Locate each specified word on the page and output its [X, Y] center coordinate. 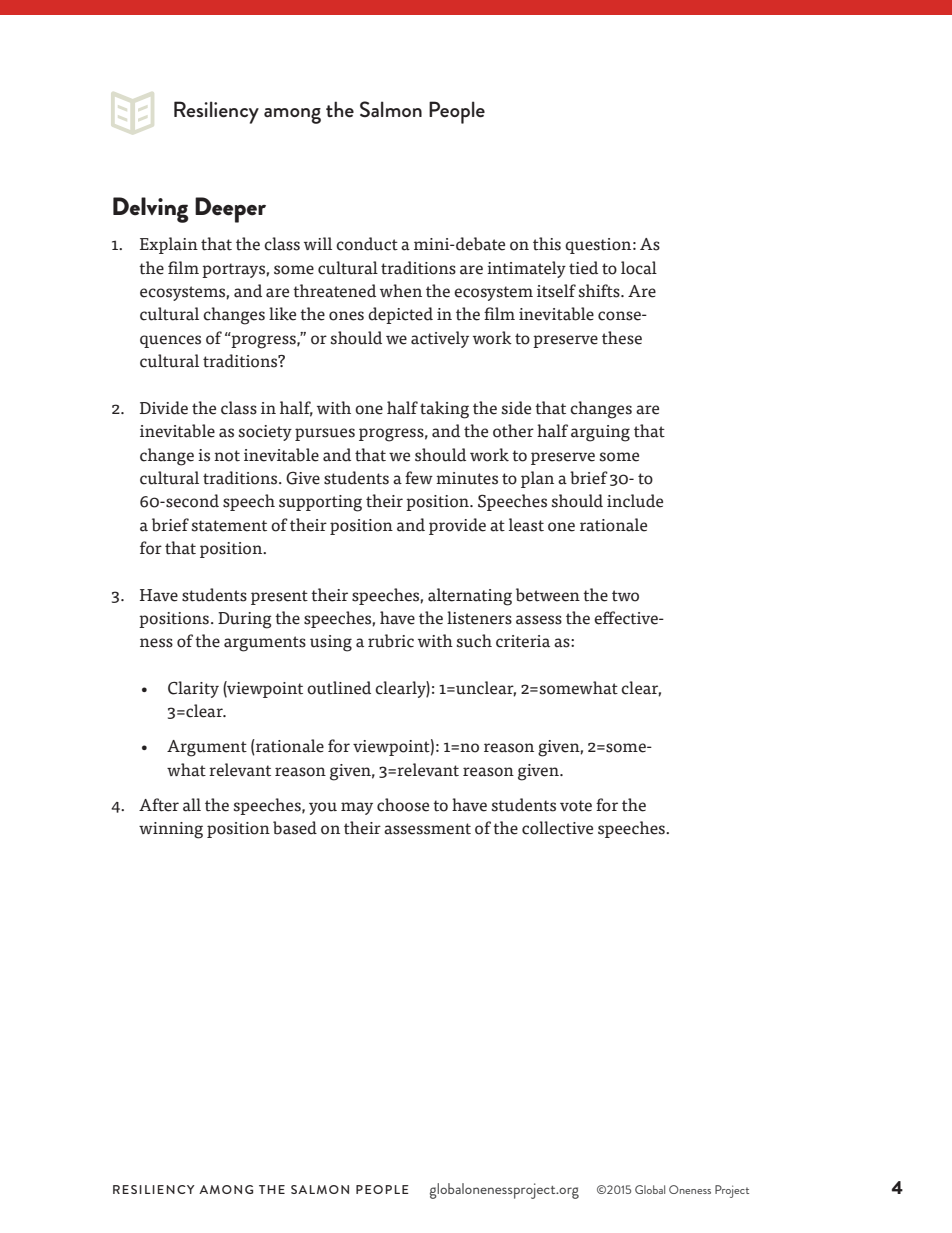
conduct [367, 244]
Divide [164, 408]
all [192, 805]
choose [403, 805]
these [622, 338]
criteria [523, 641]
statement [229, 526]
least [526, 525]
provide [457, 526]
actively [440, 339]
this [547, 244]
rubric [391, 641]
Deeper [230, 210]
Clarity [193, 689]
